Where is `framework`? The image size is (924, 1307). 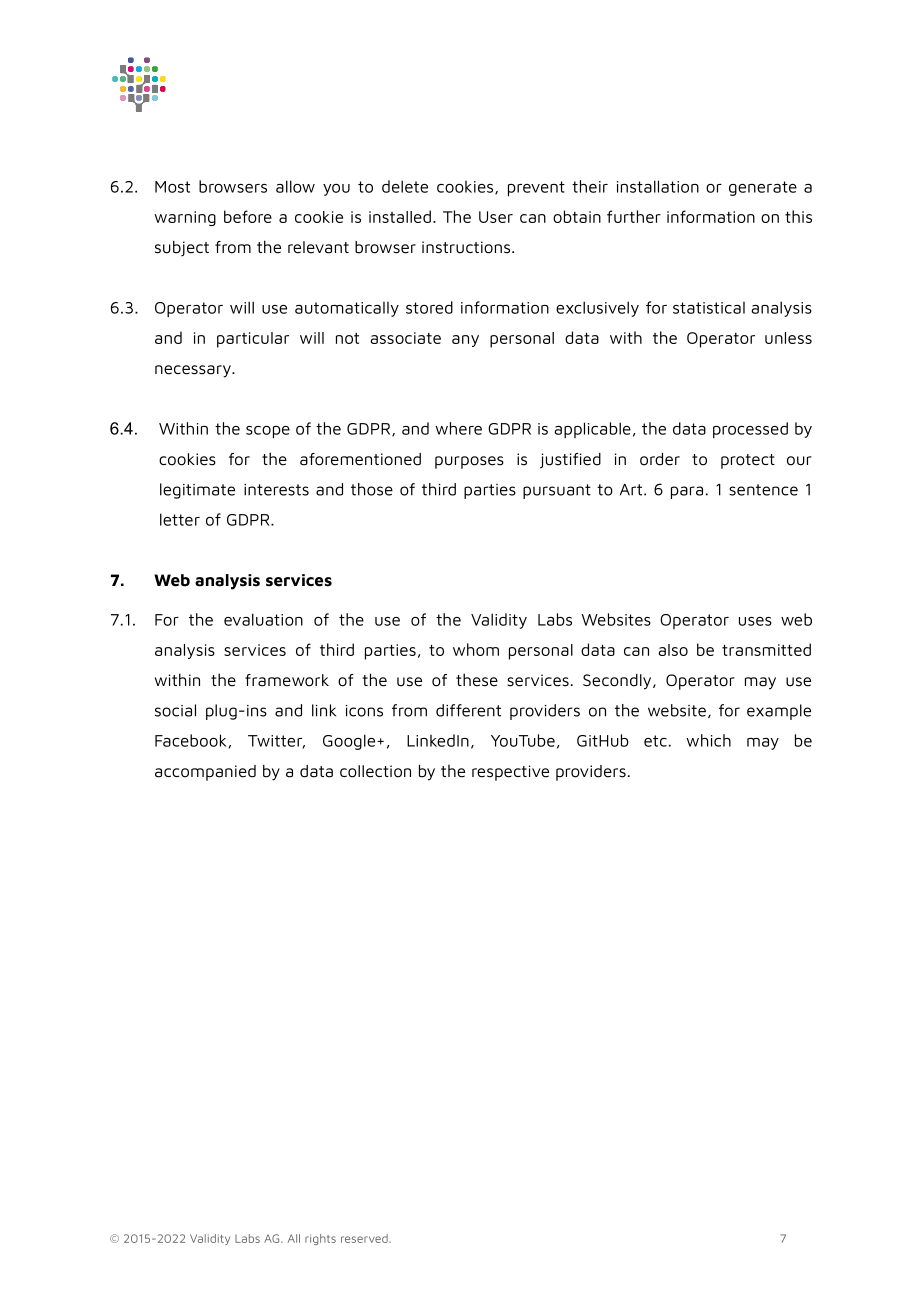
framework is located at coordinates (287, 680).
